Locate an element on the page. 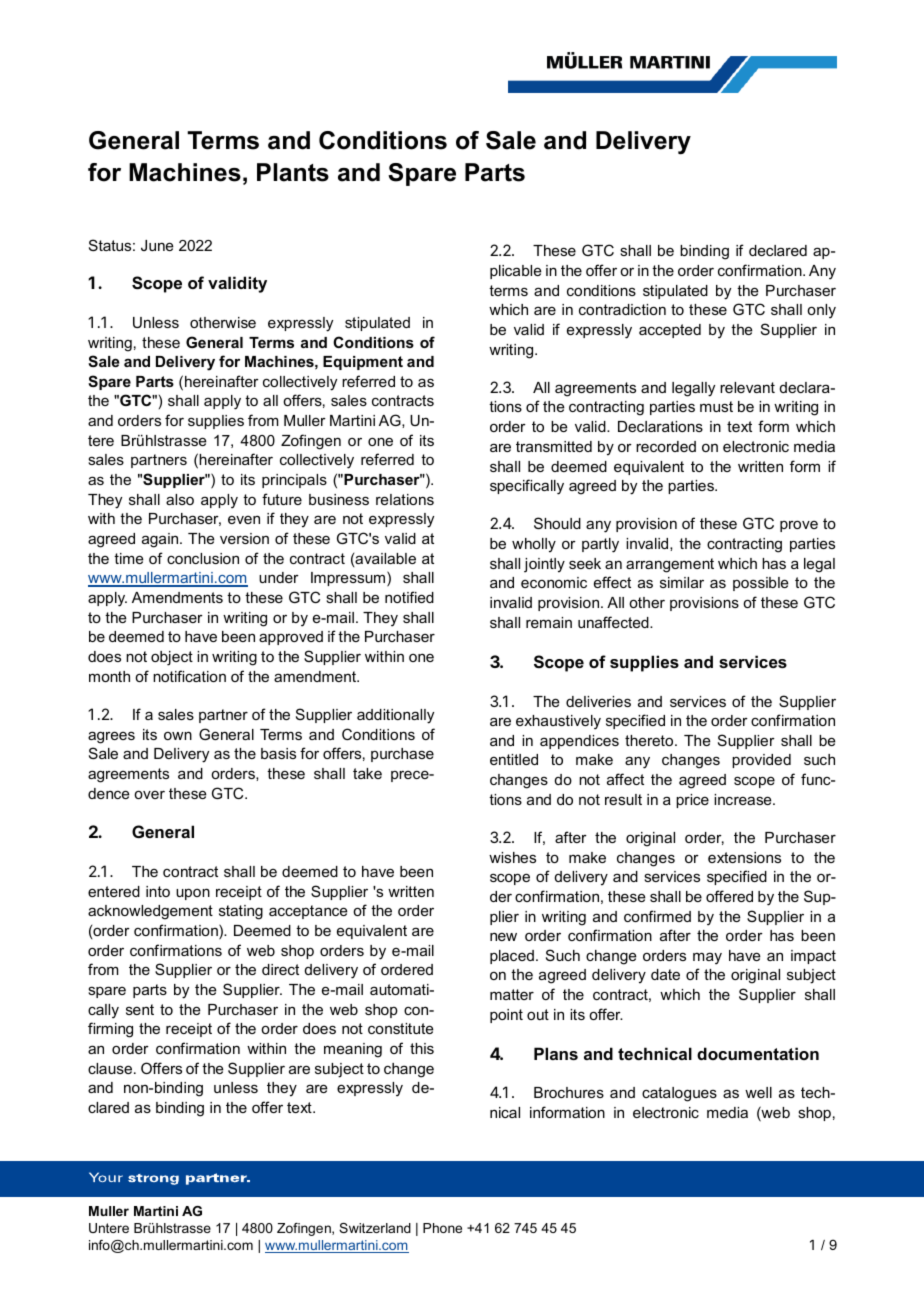  wholly is located at coordinates (534, 545).
